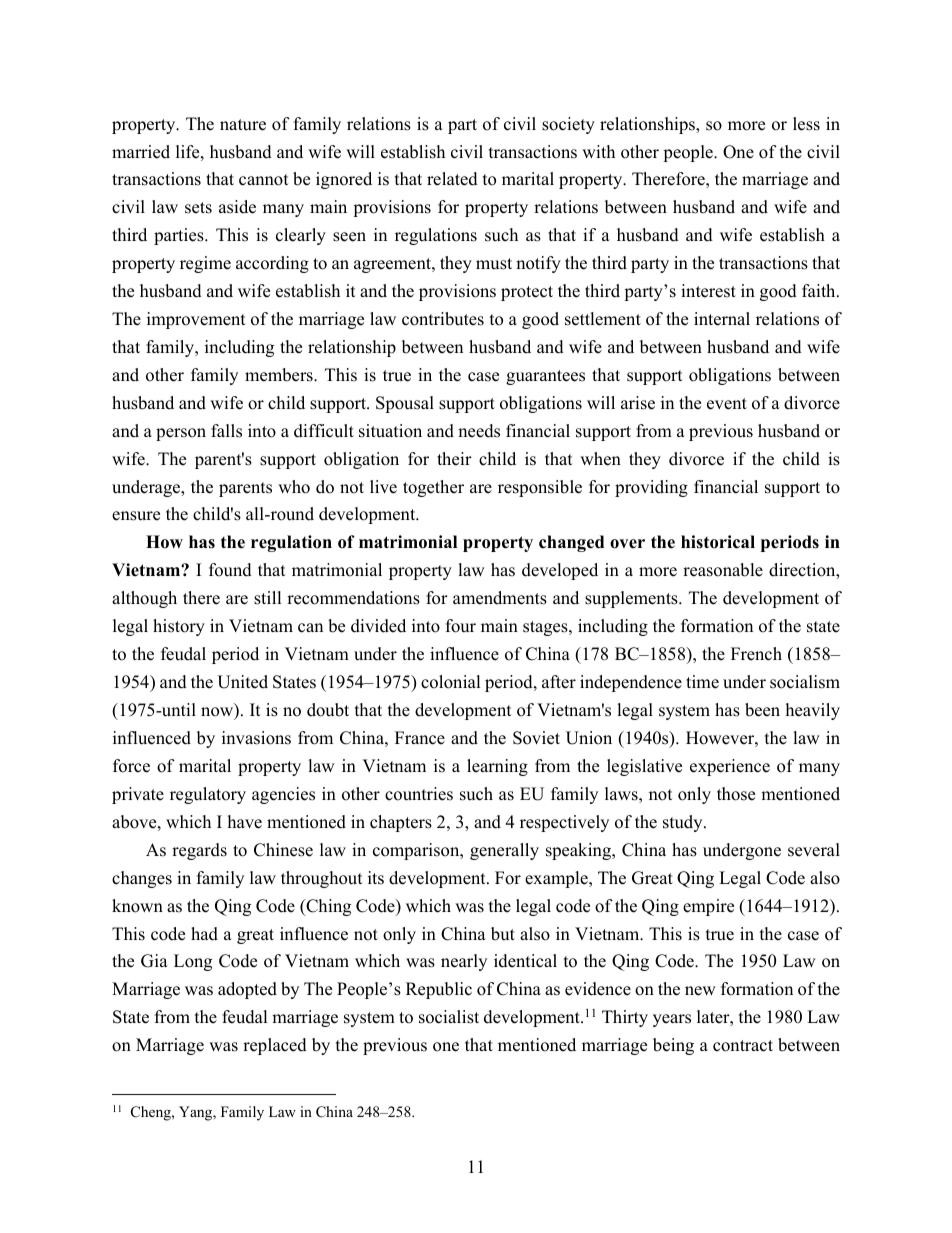 Image resolution: width=952 pixels, height=1233 pixels. Describe the element at coordinates (449, 1017) in the screenshot. I see `socialist` at that location.
